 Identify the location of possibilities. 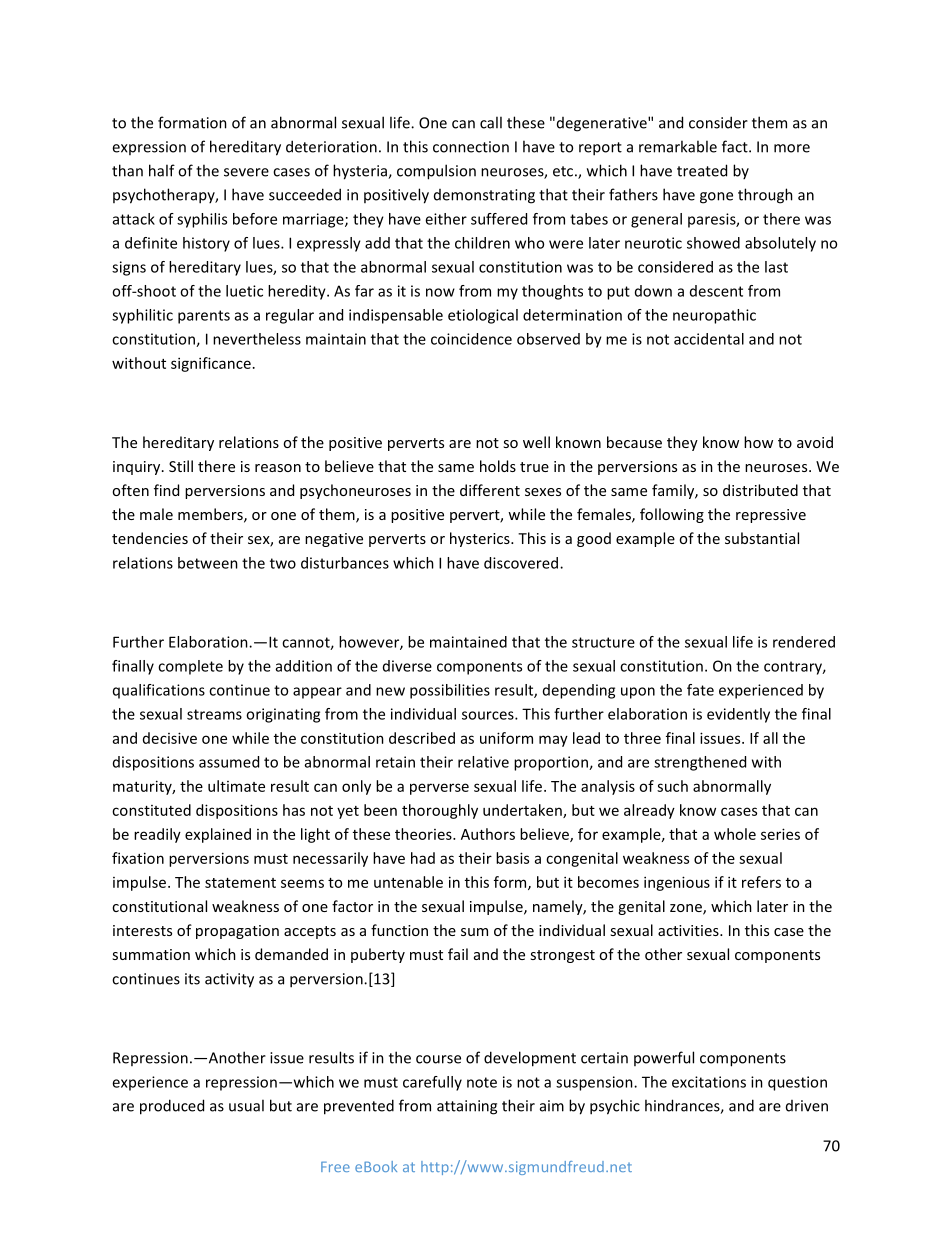
(450, 691).
